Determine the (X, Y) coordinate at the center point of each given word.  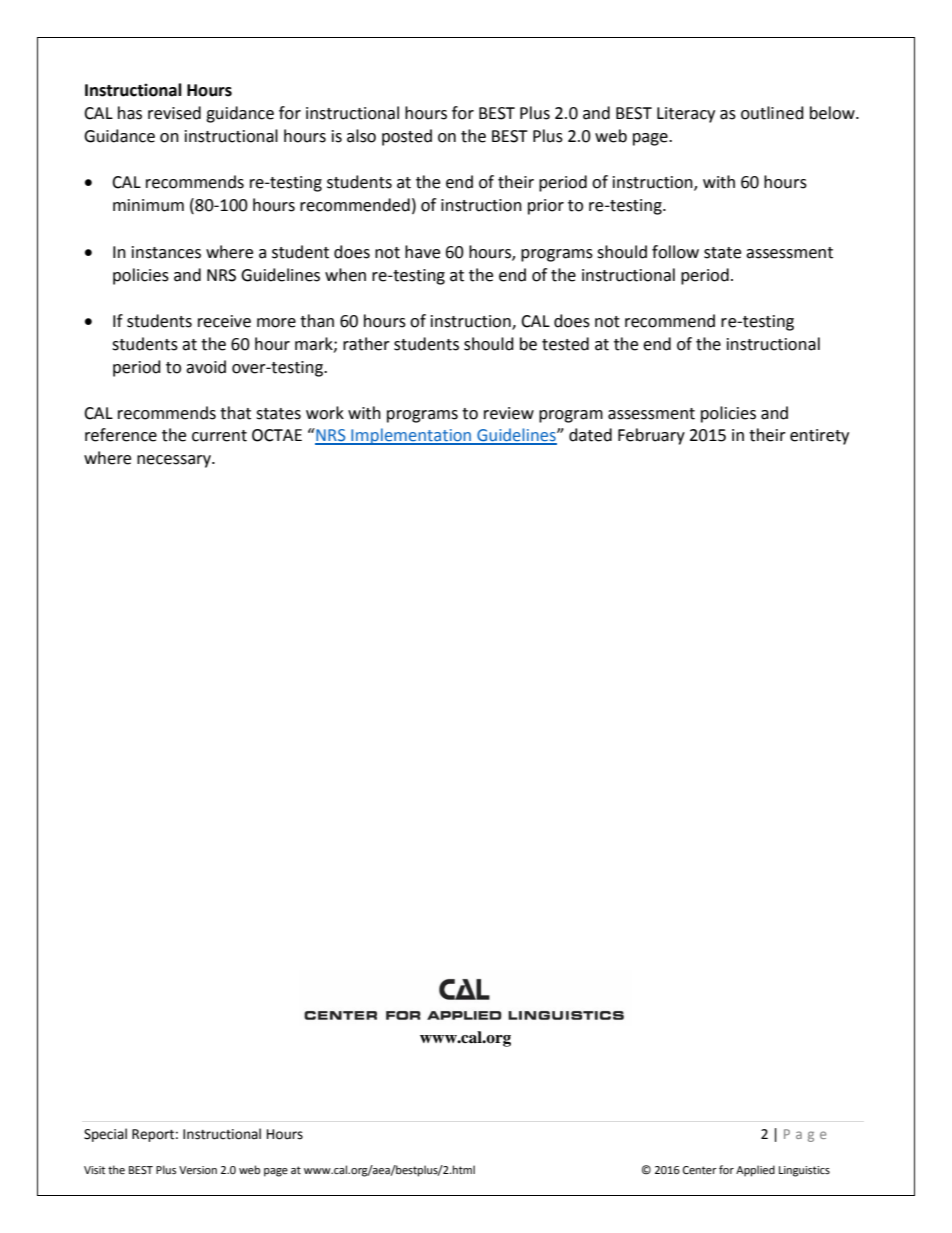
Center (700, 1170)
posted (407, 137)
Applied (755, 1171)
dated (590, 435)
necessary (175, 461)
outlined (772, 113)
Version (198, 1170)
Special (105, 1135)
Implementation (411, 436)
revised (174, 113)
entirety (819, 437)
